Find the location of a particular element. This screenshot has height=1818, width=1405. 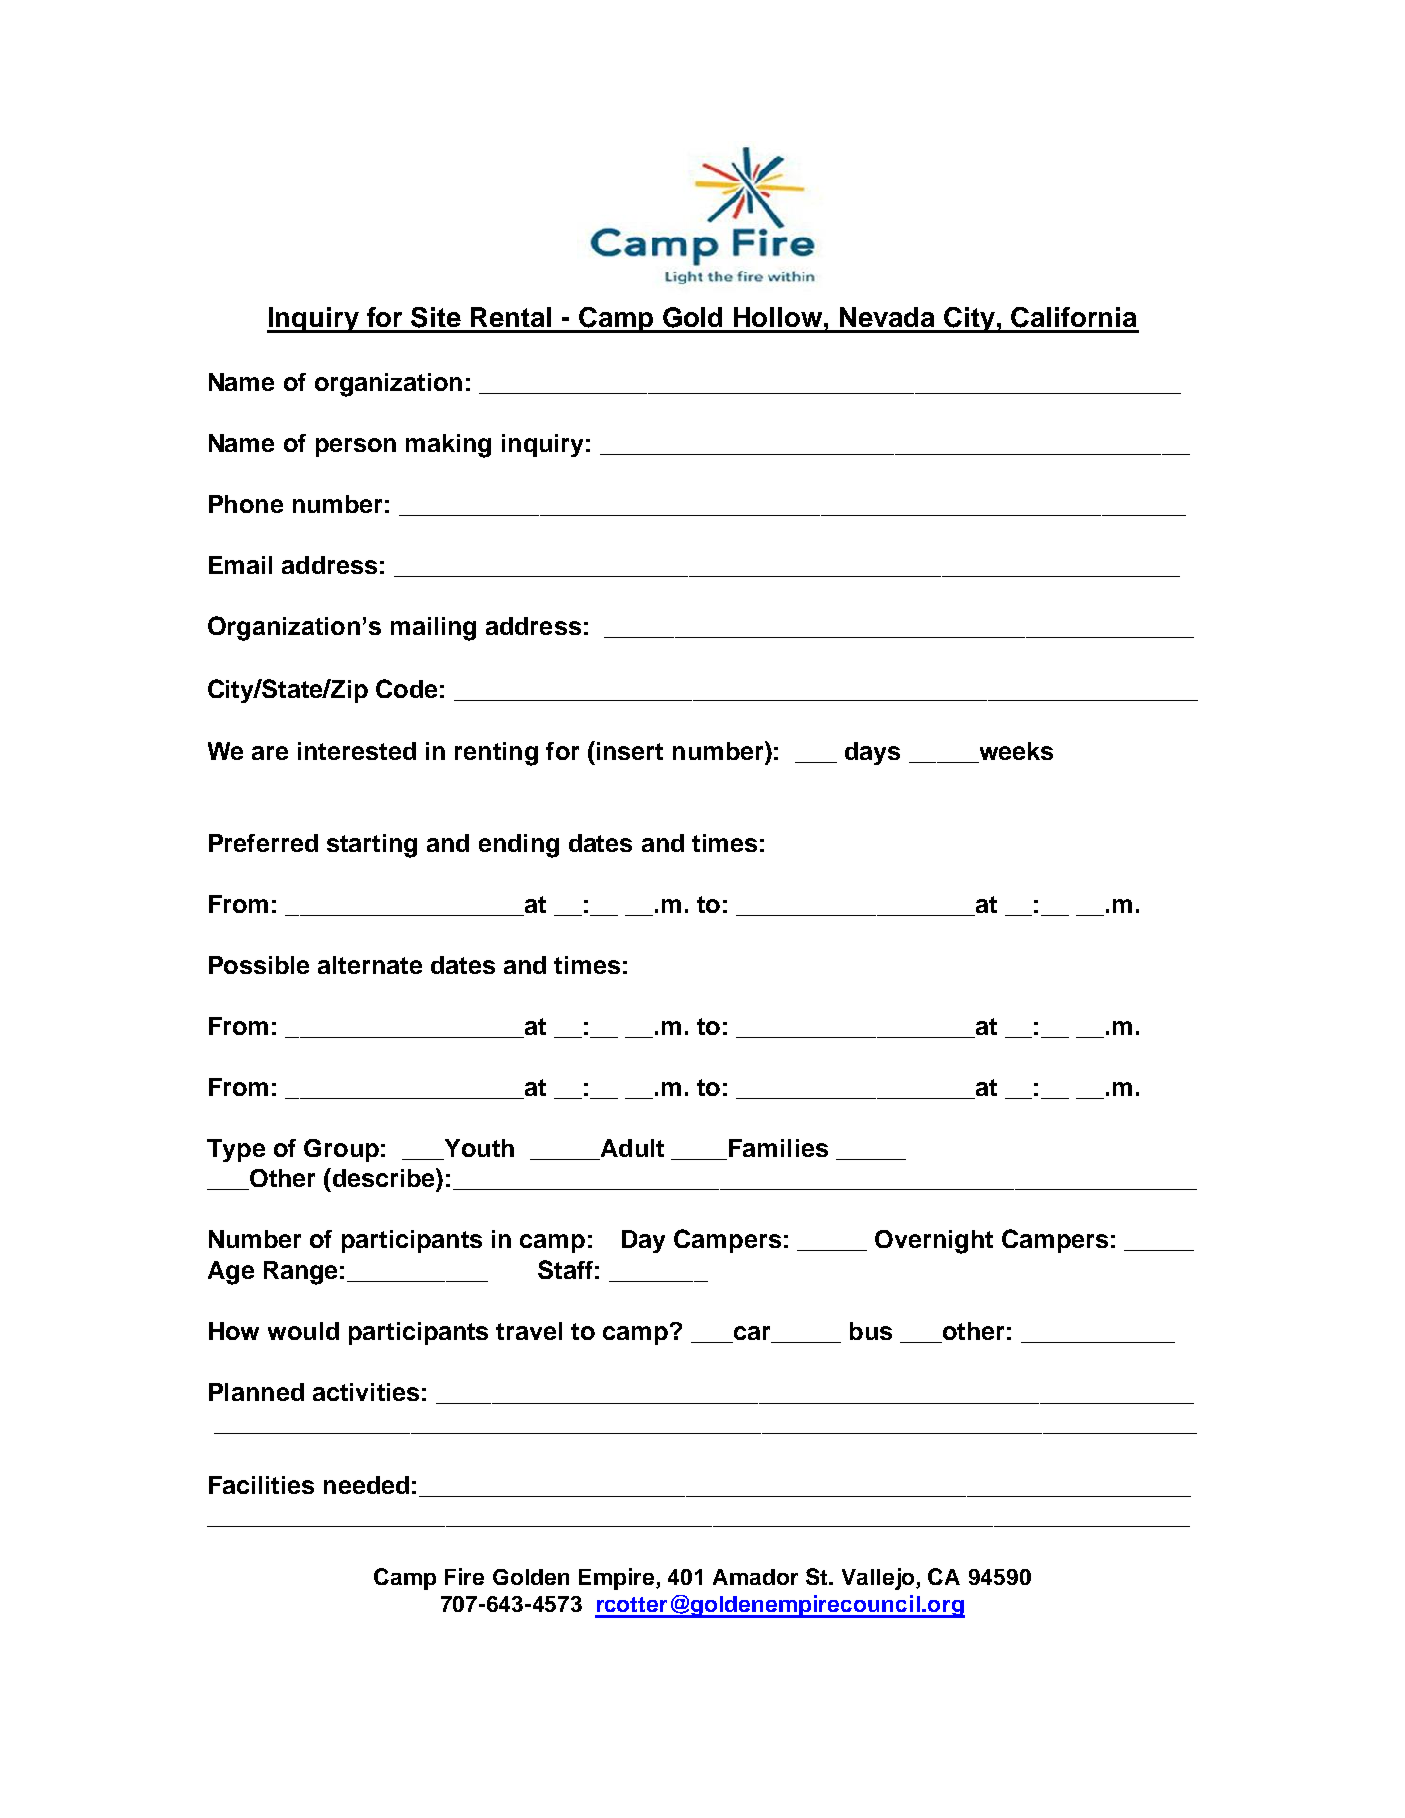

alternate is located at coordinates (370, 965).
